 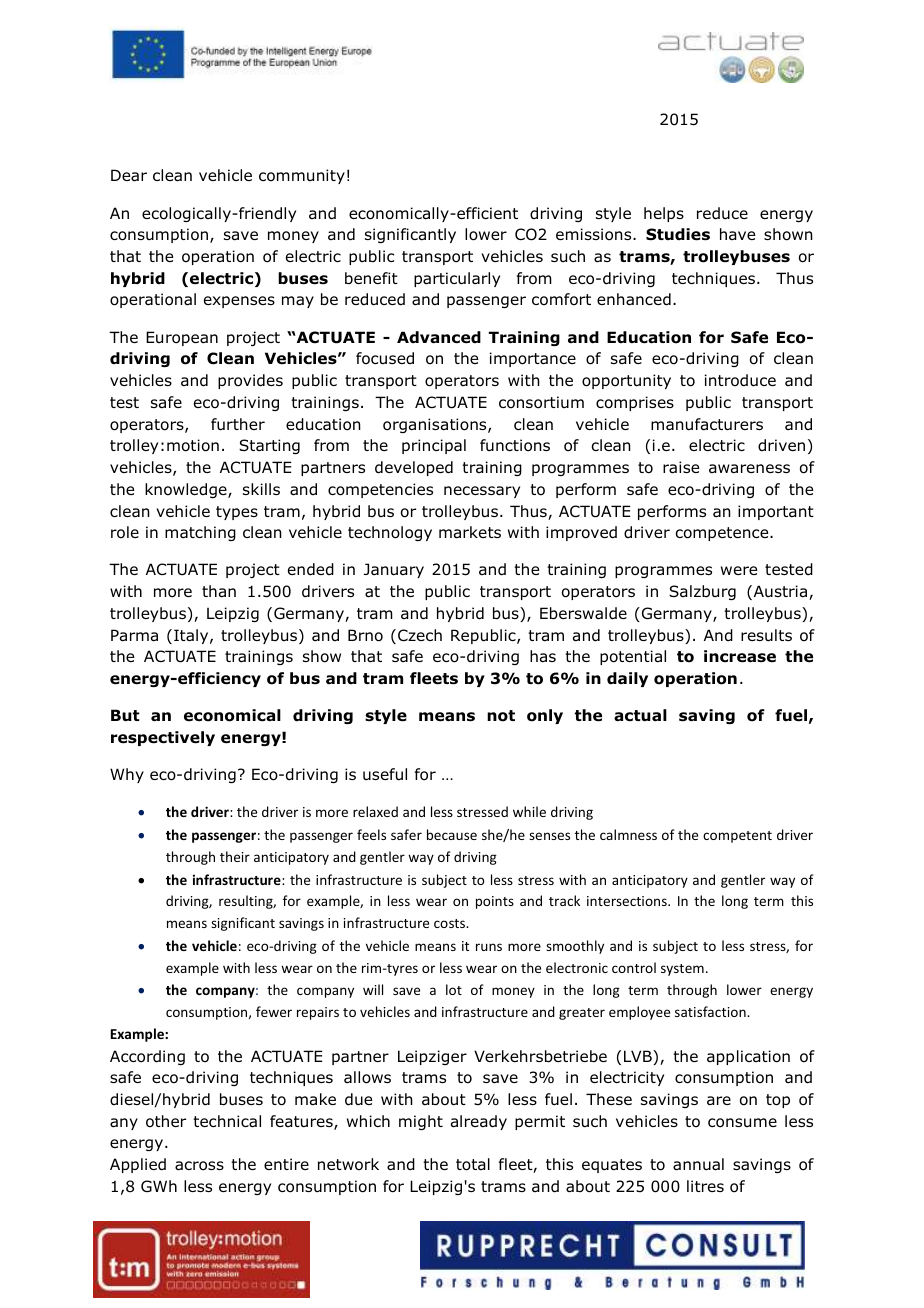 What do you see at coordinates (434, 446) in the screenshot?
I see `principal` at bounding box center [434, 446].
